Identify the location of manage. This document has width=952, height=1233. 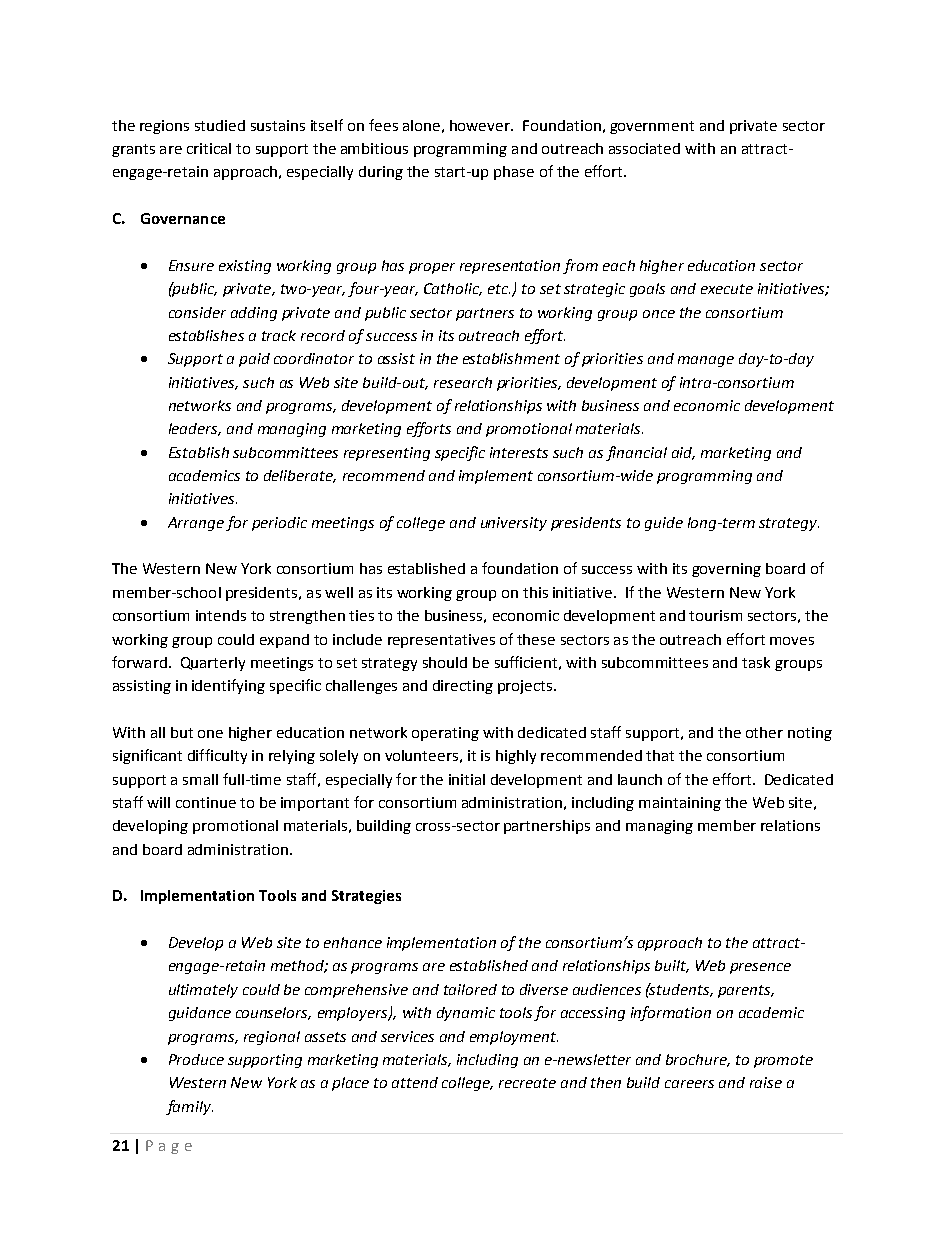
(706, 361).
